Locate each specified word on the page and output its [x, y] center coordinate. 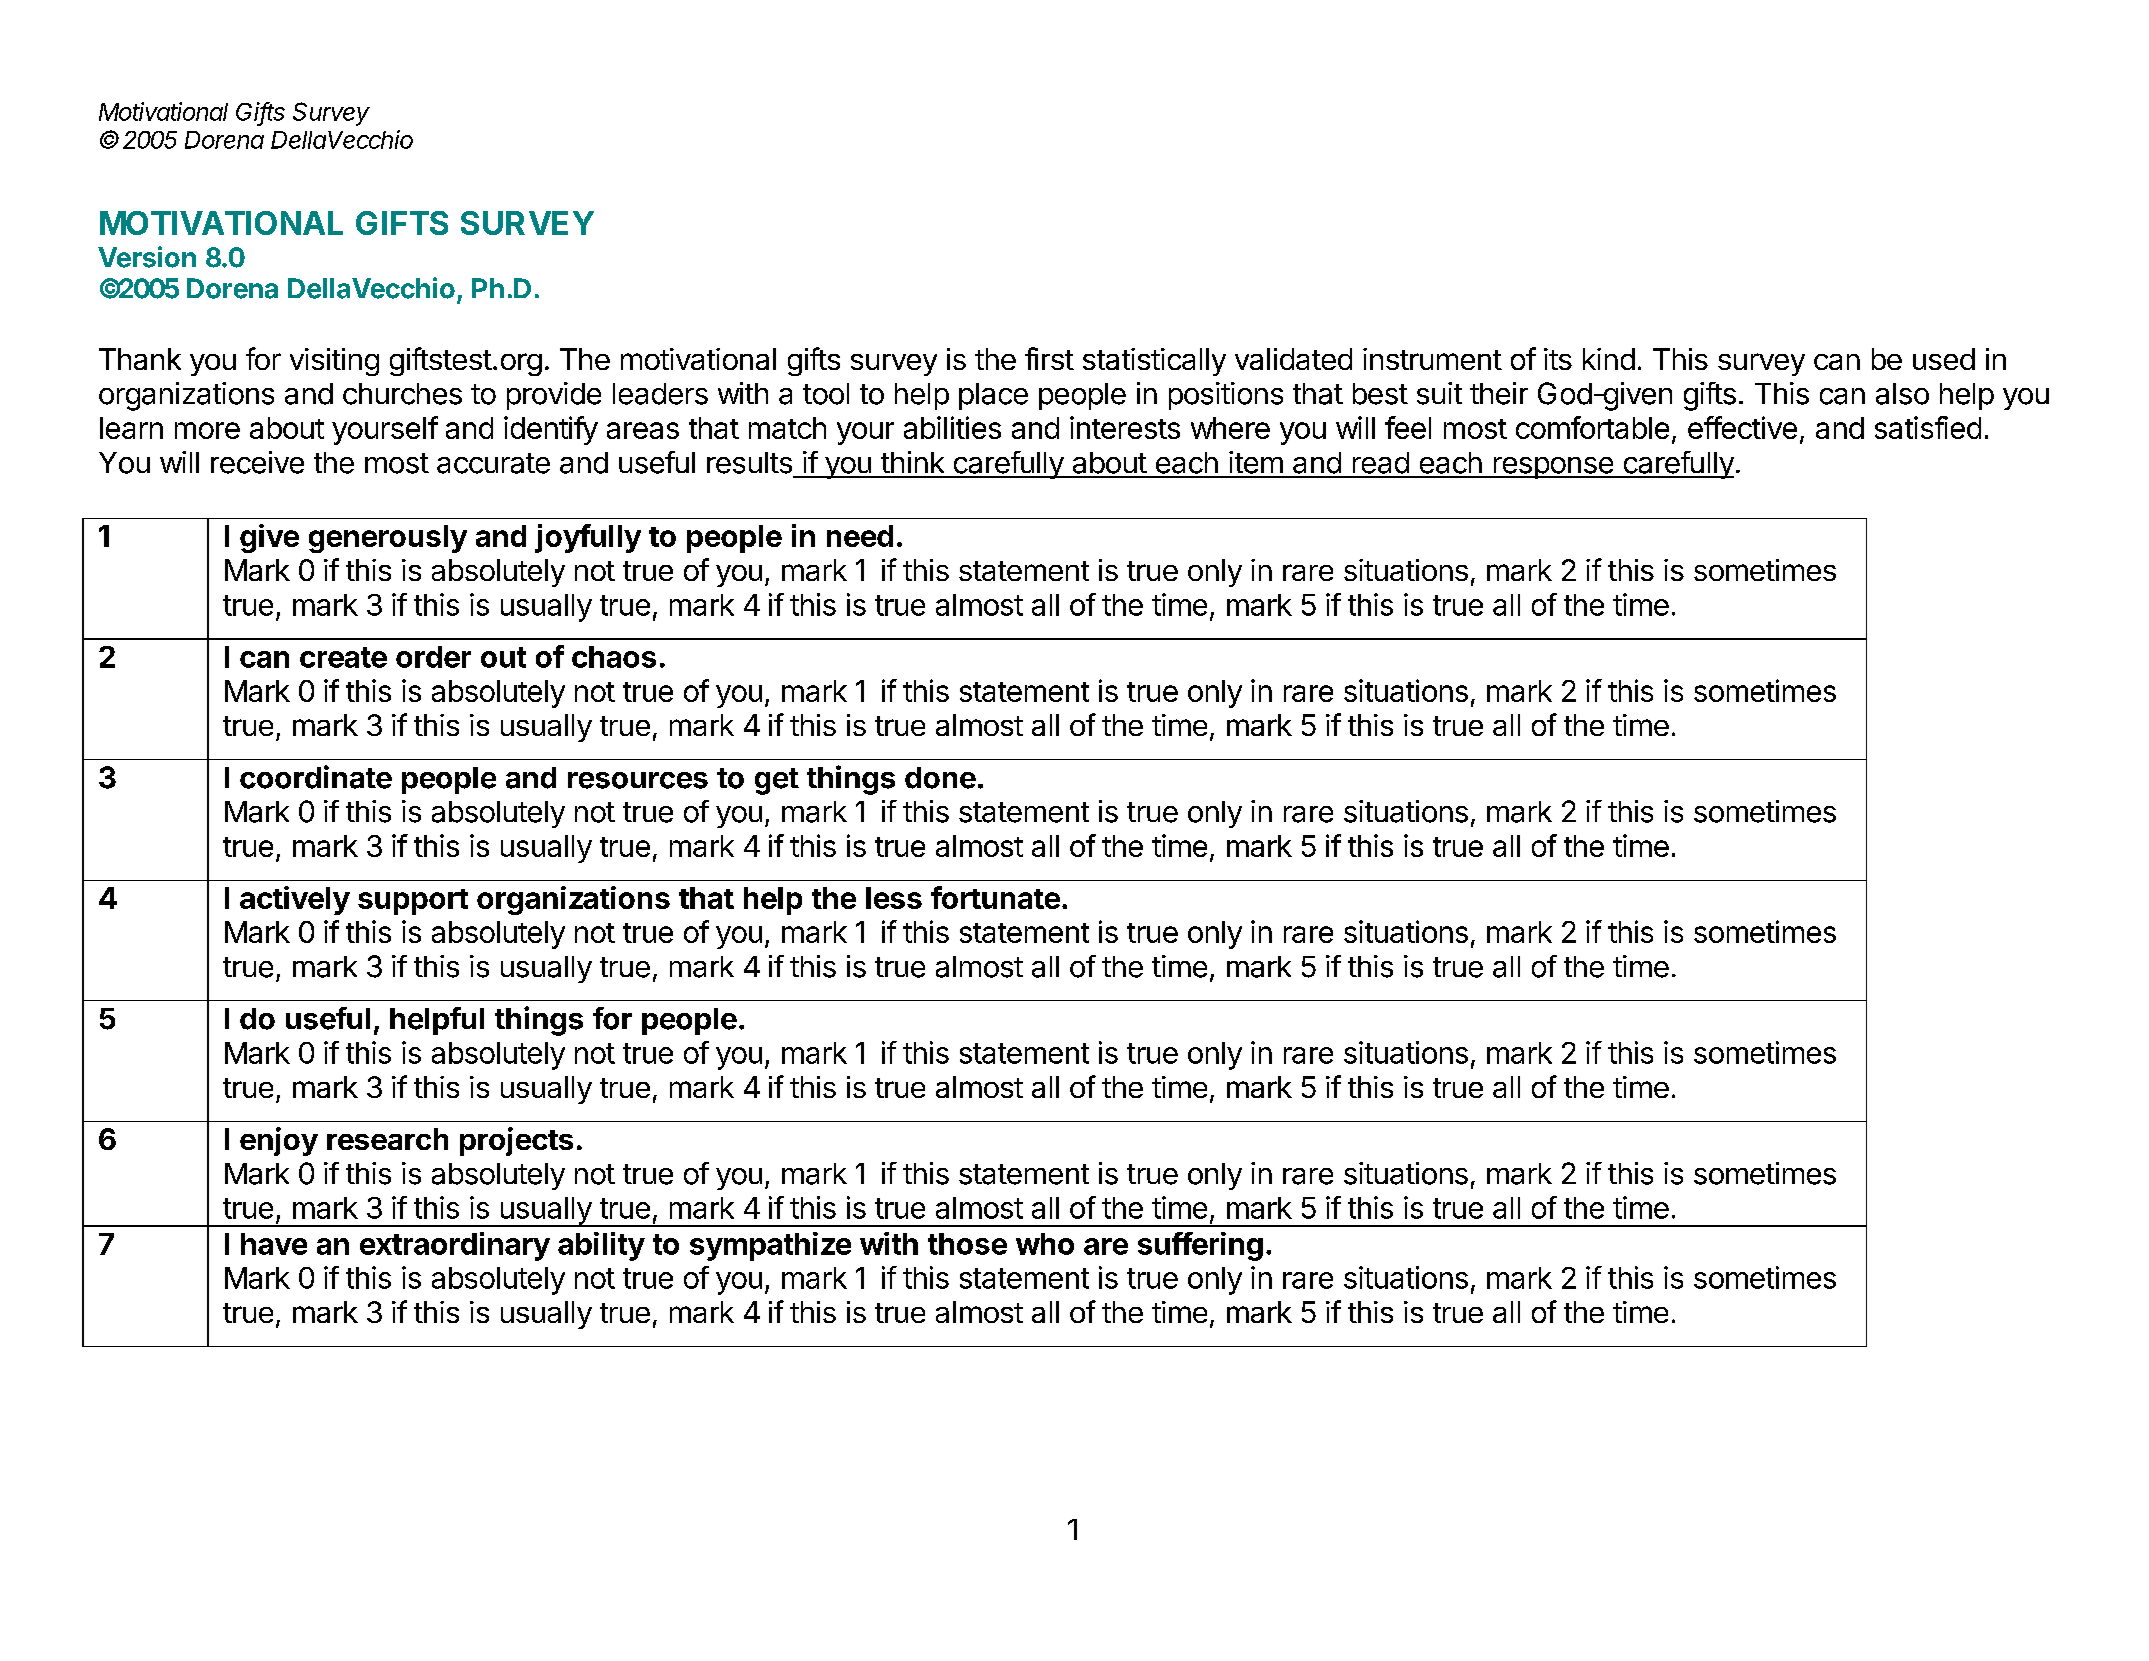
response [1553, 468]
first [1049, 358]
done [940, 778]
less [894, 898]
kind [1609, 359]
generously [388, 539]
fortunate [995, 897]
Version [147, 257]
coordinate [316, 777]
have [274, 1244]
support [413, 902]
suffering [1200, 1246]
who [1045, 1244]
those [967, 1244]
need [860, 536]
